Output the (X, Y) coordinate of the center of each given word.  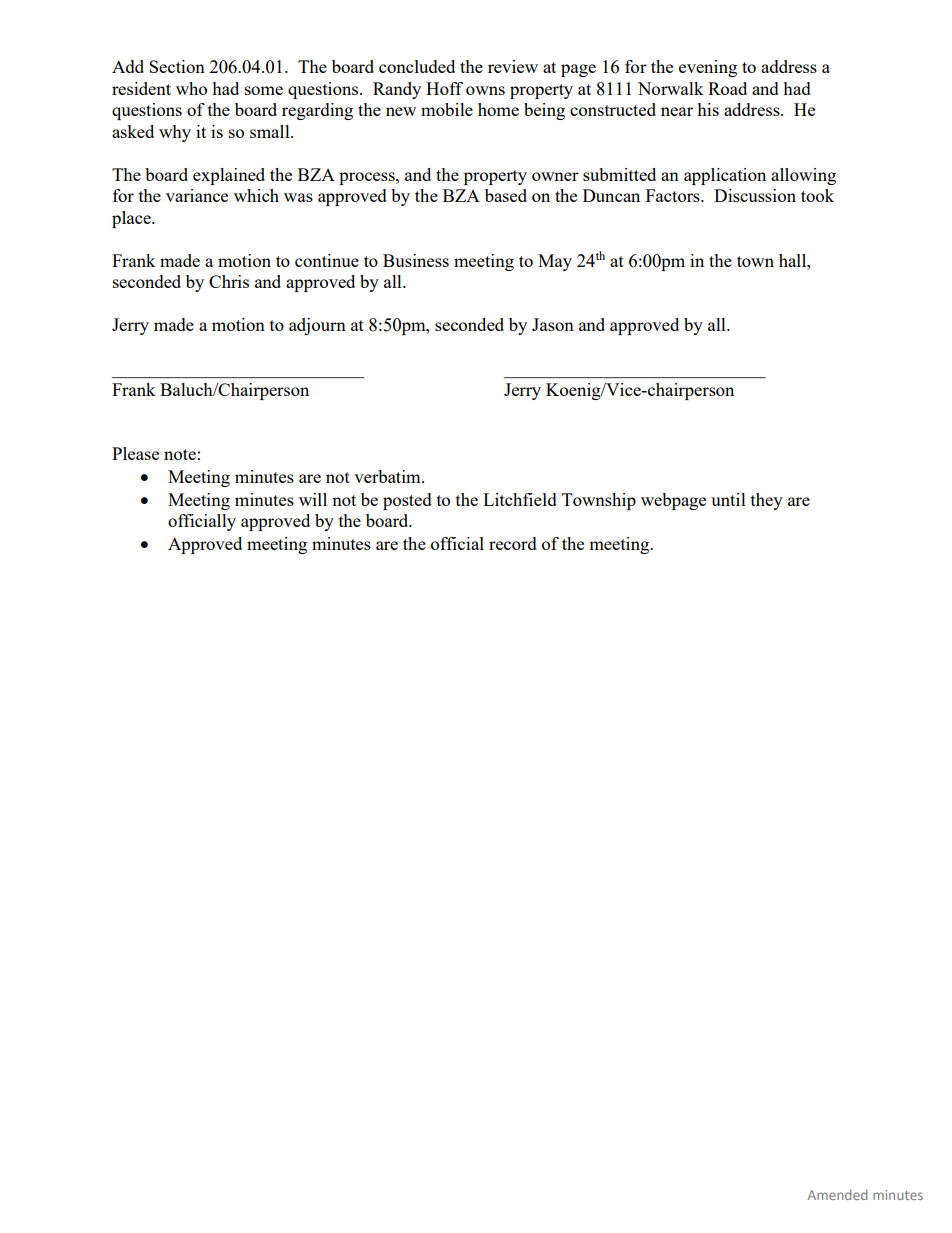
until (728, 499)
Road (727, 88)
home (498, 109)
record (513, 543)
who (191, 88)
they (767, 501)
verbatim (388, 476)
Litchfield (520, 499)
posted (407, 501)
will (313, 499)
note (180, 454)
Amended (837, 1195)
